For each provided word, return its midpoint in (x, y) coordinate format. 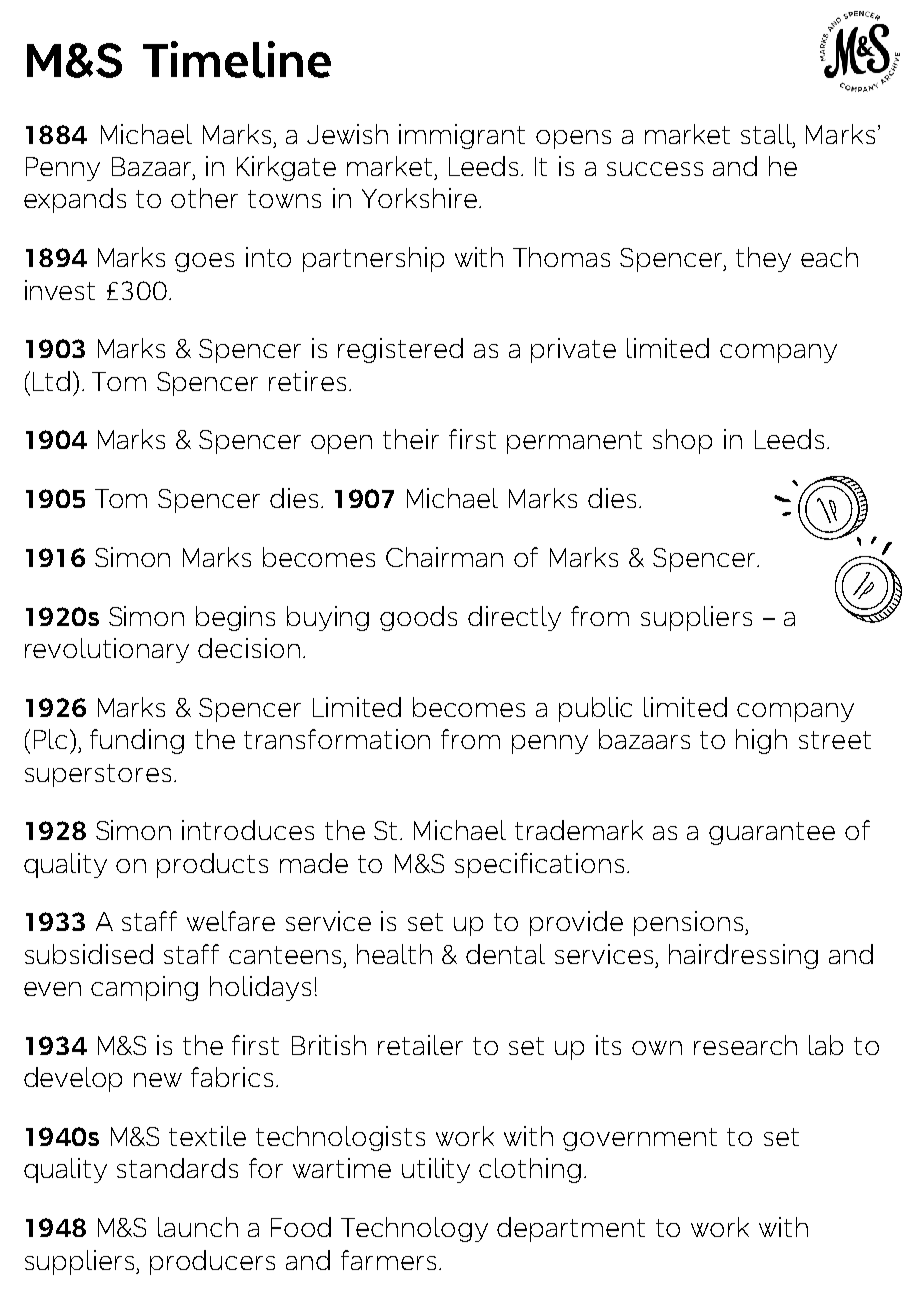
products (212, 865)
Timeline (237, 59)
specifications (539, 865)
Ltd (51, 381)
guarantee (772, 833)
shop (682, 441)
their (411, 439)
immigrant (462, 136)
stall (767, 134)
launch (198, 1227)
